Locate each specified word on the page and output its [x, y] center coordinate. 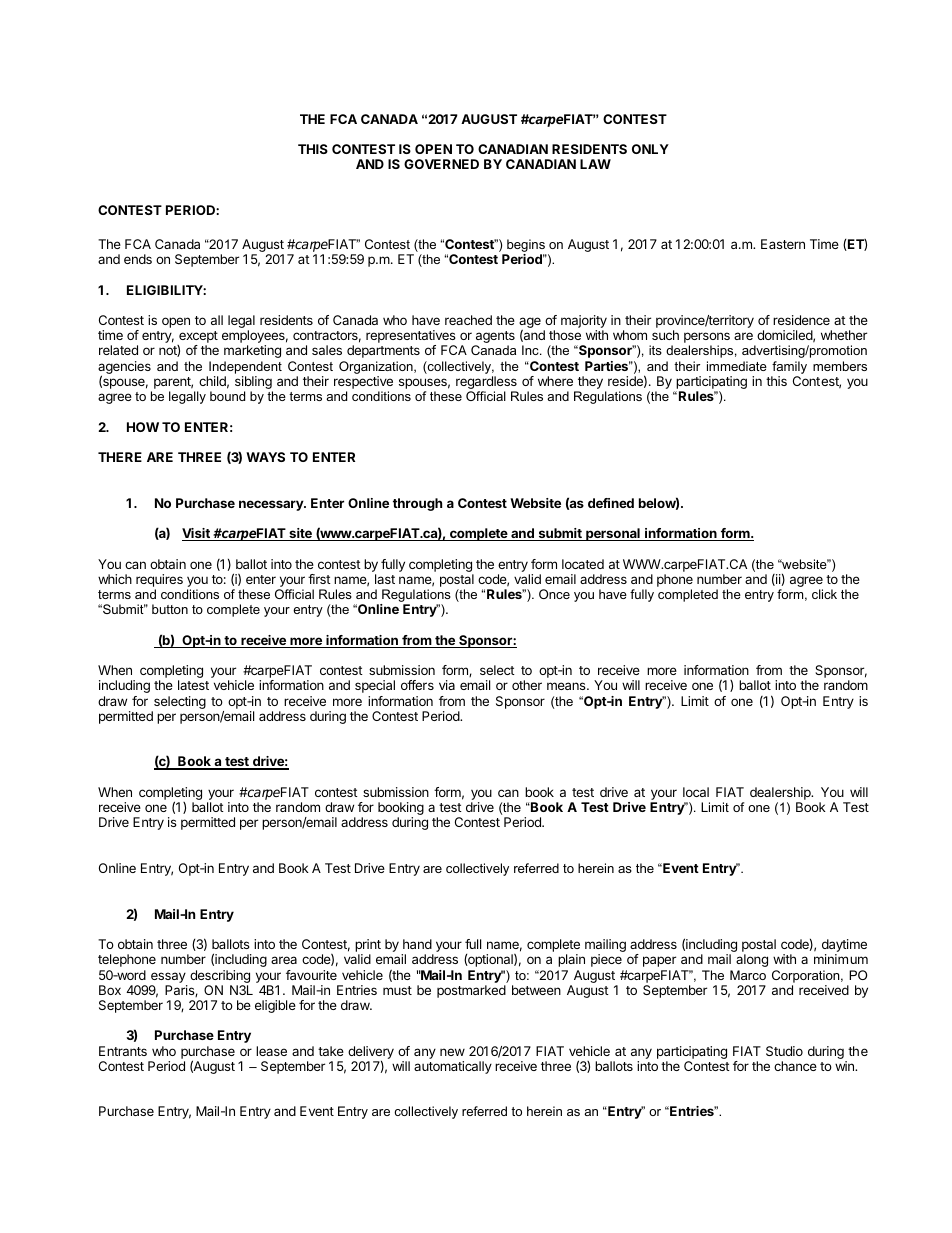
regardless [486, 384]
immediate [737, 366]
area [284, 960]
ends [138, 259]
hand [417, 944]
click [824, 594]
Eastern [783, 244]
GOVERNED [441, 164]
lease [271, 1051]
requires [159, 580]
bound [227, 396]
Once [554, 594]
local [696, 792]
